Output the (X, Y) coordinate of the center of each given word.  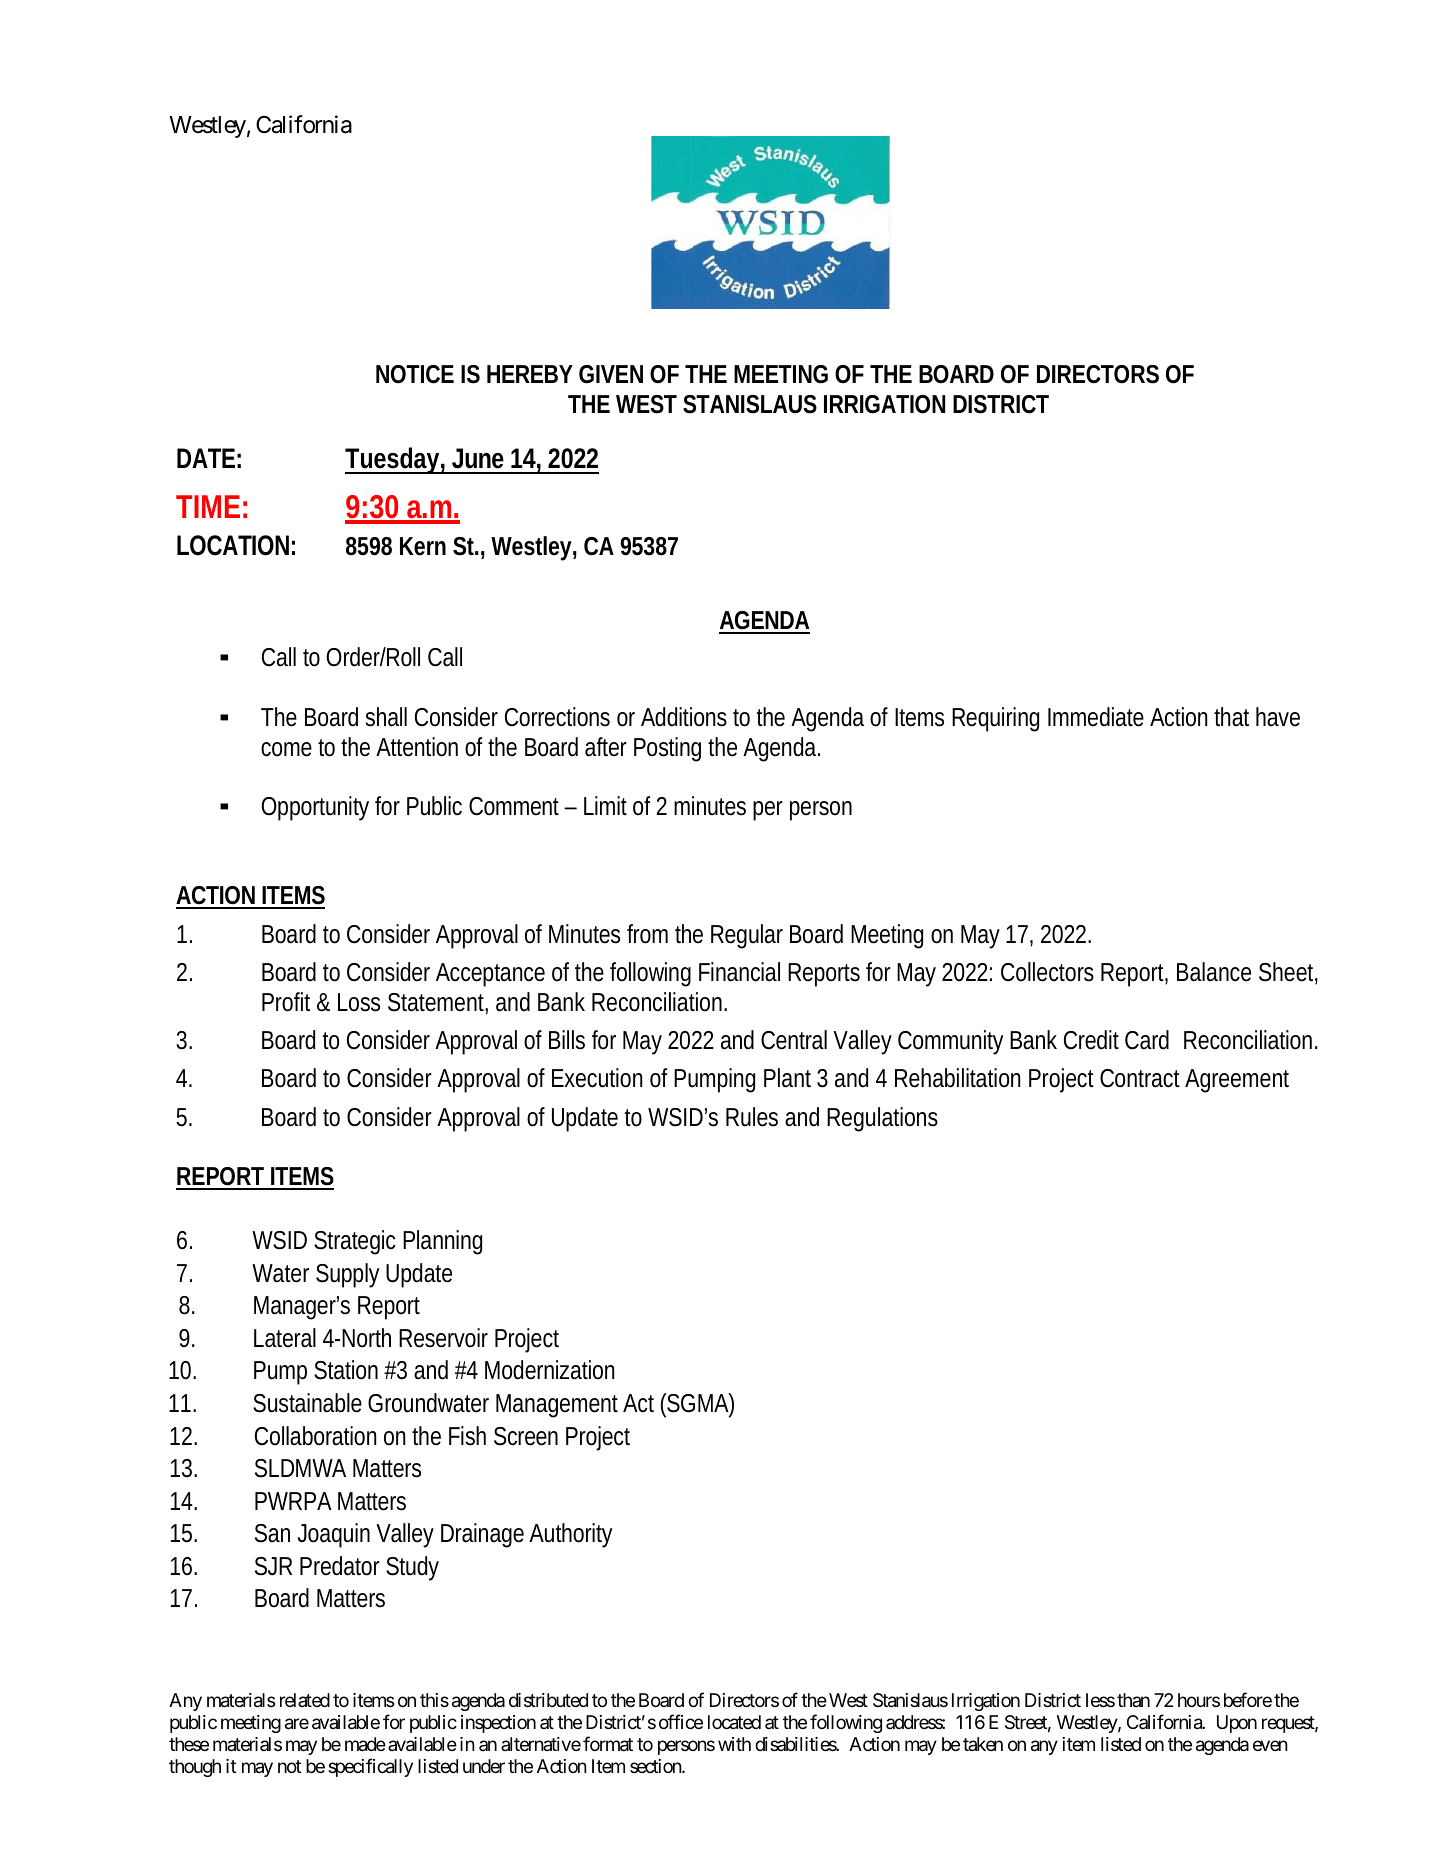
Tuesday (392, 460)
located (734, 1722)
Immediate (1096, 717)
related (305, 1700)
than (1133, 1700)
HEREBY (529, 374)
